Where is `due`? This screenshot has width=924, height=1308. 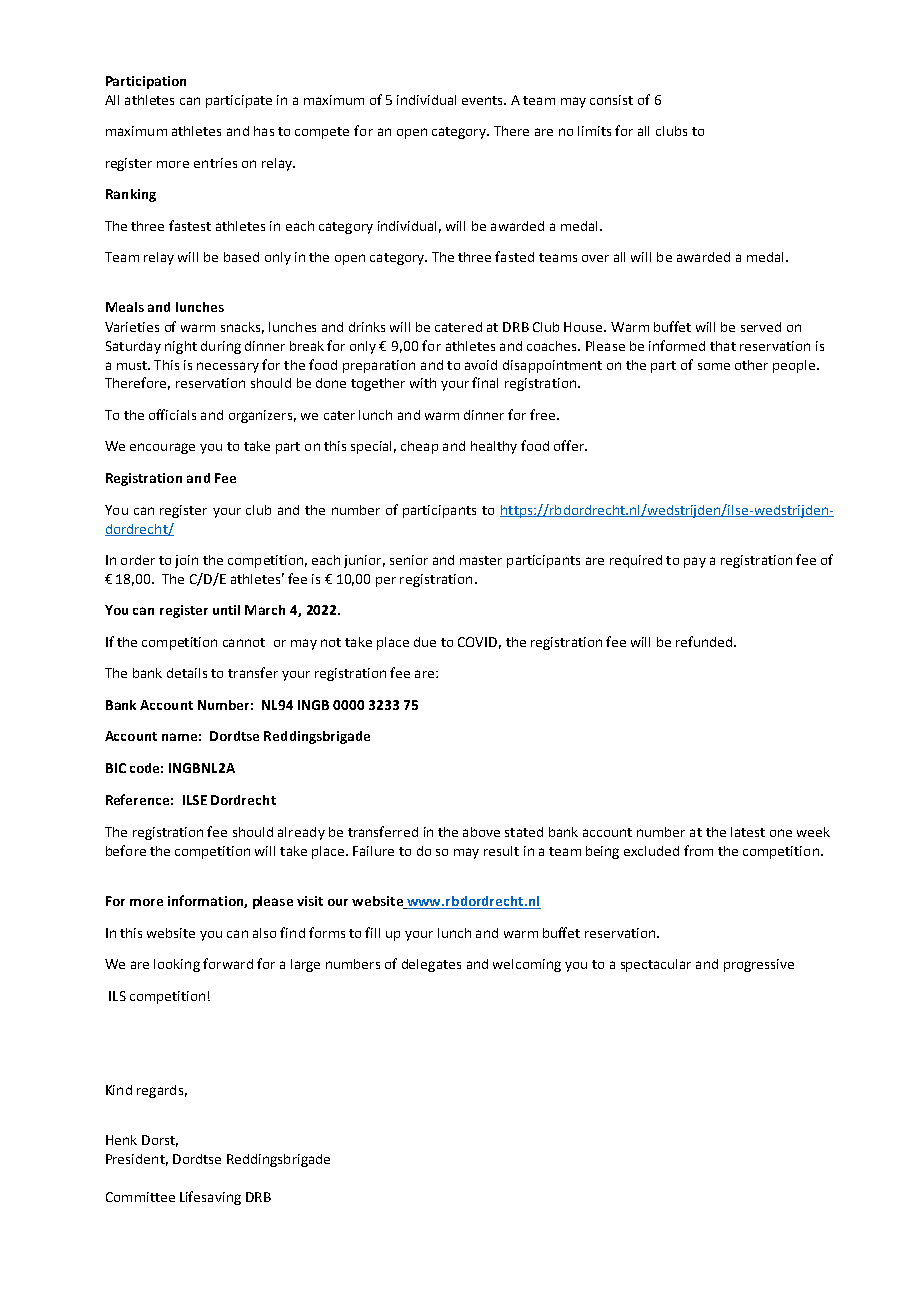
due is located at coordinates (425, 642).
